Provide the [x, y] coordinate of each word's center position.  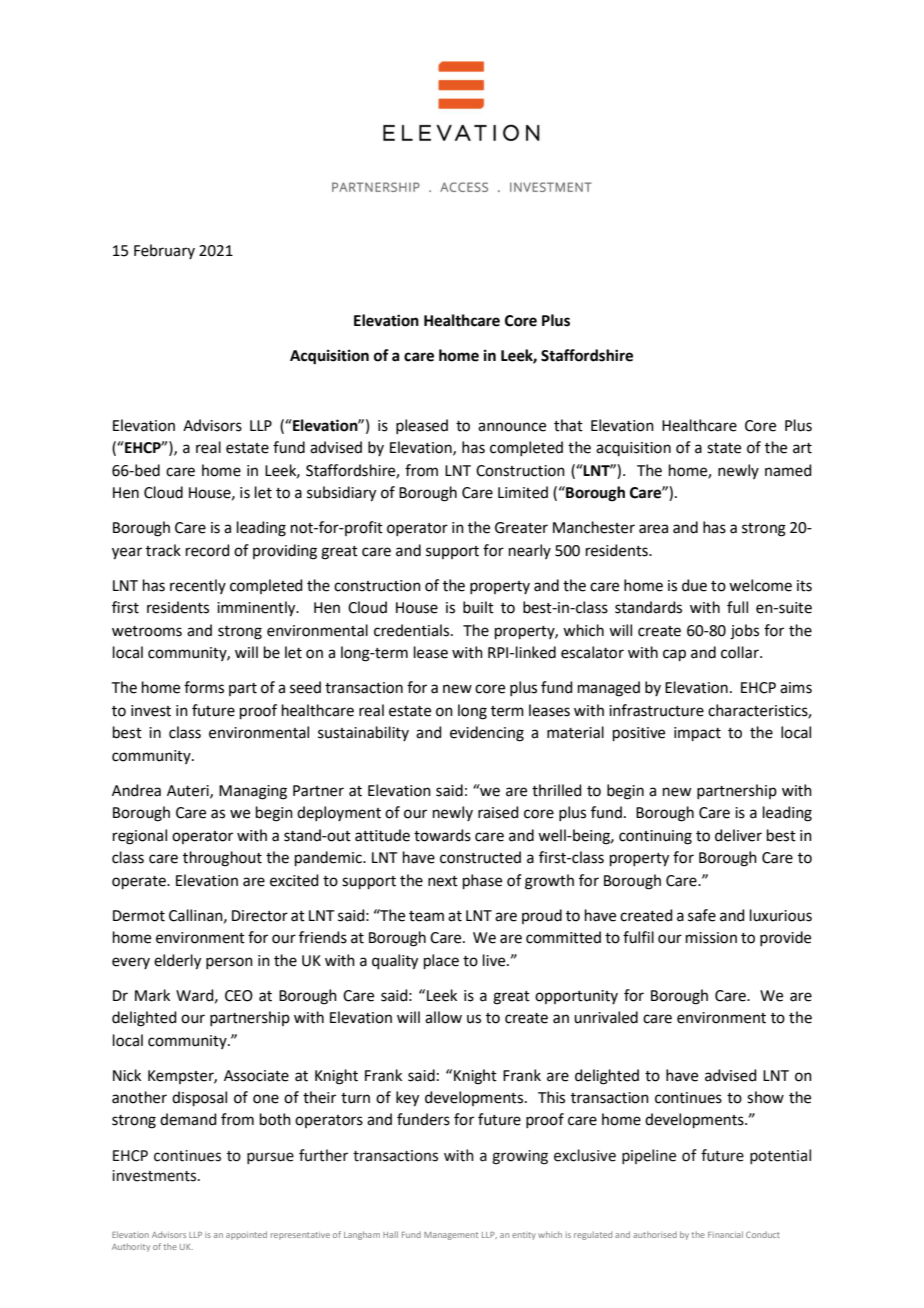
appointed [246, 1235]
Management [451, 1236]
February [164, 251]
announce [512, 427]
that [568, 425]
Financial [725, 1234]
